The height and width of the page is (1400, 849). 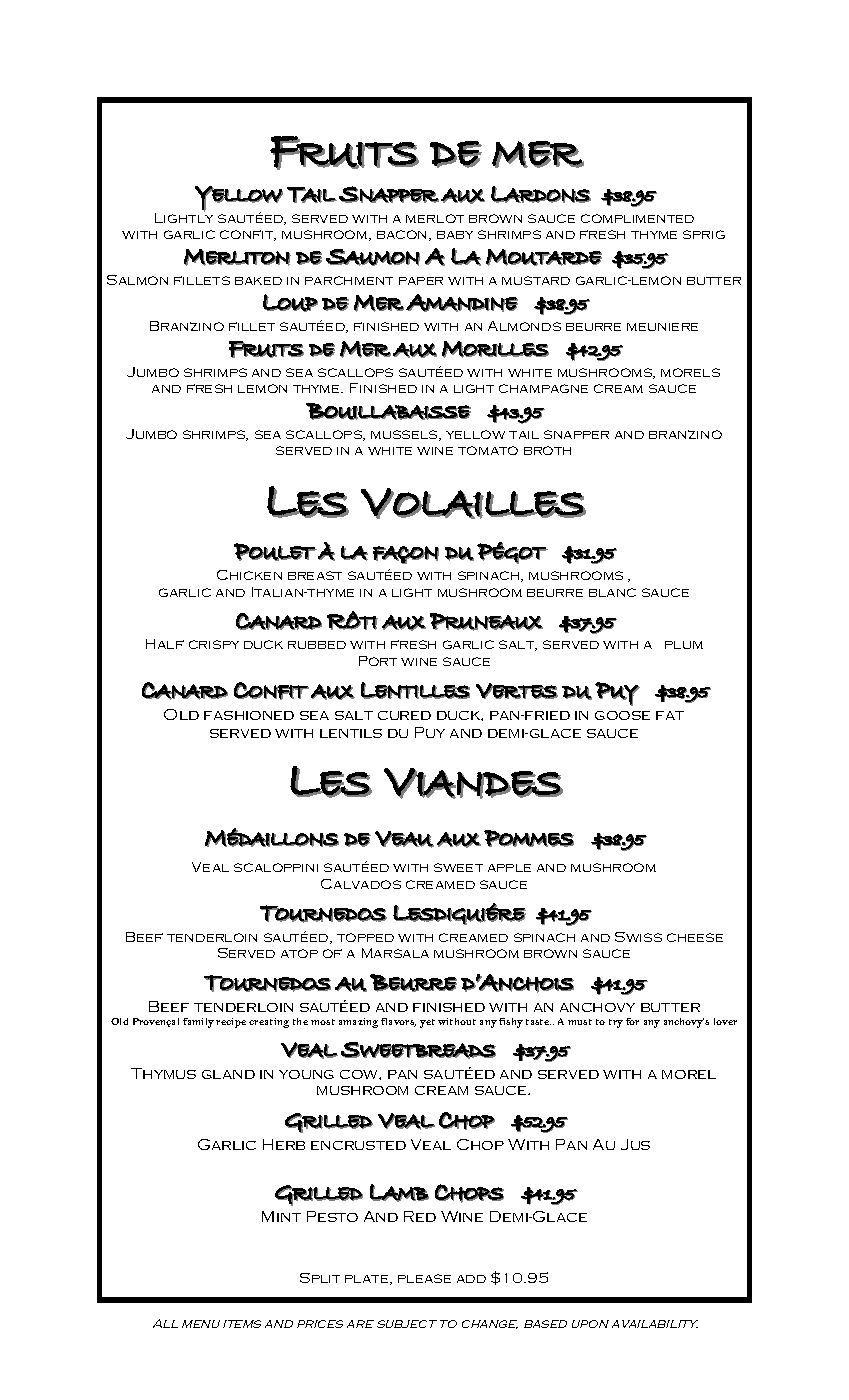 I want to click on for, so click(x=632, y=1021).
